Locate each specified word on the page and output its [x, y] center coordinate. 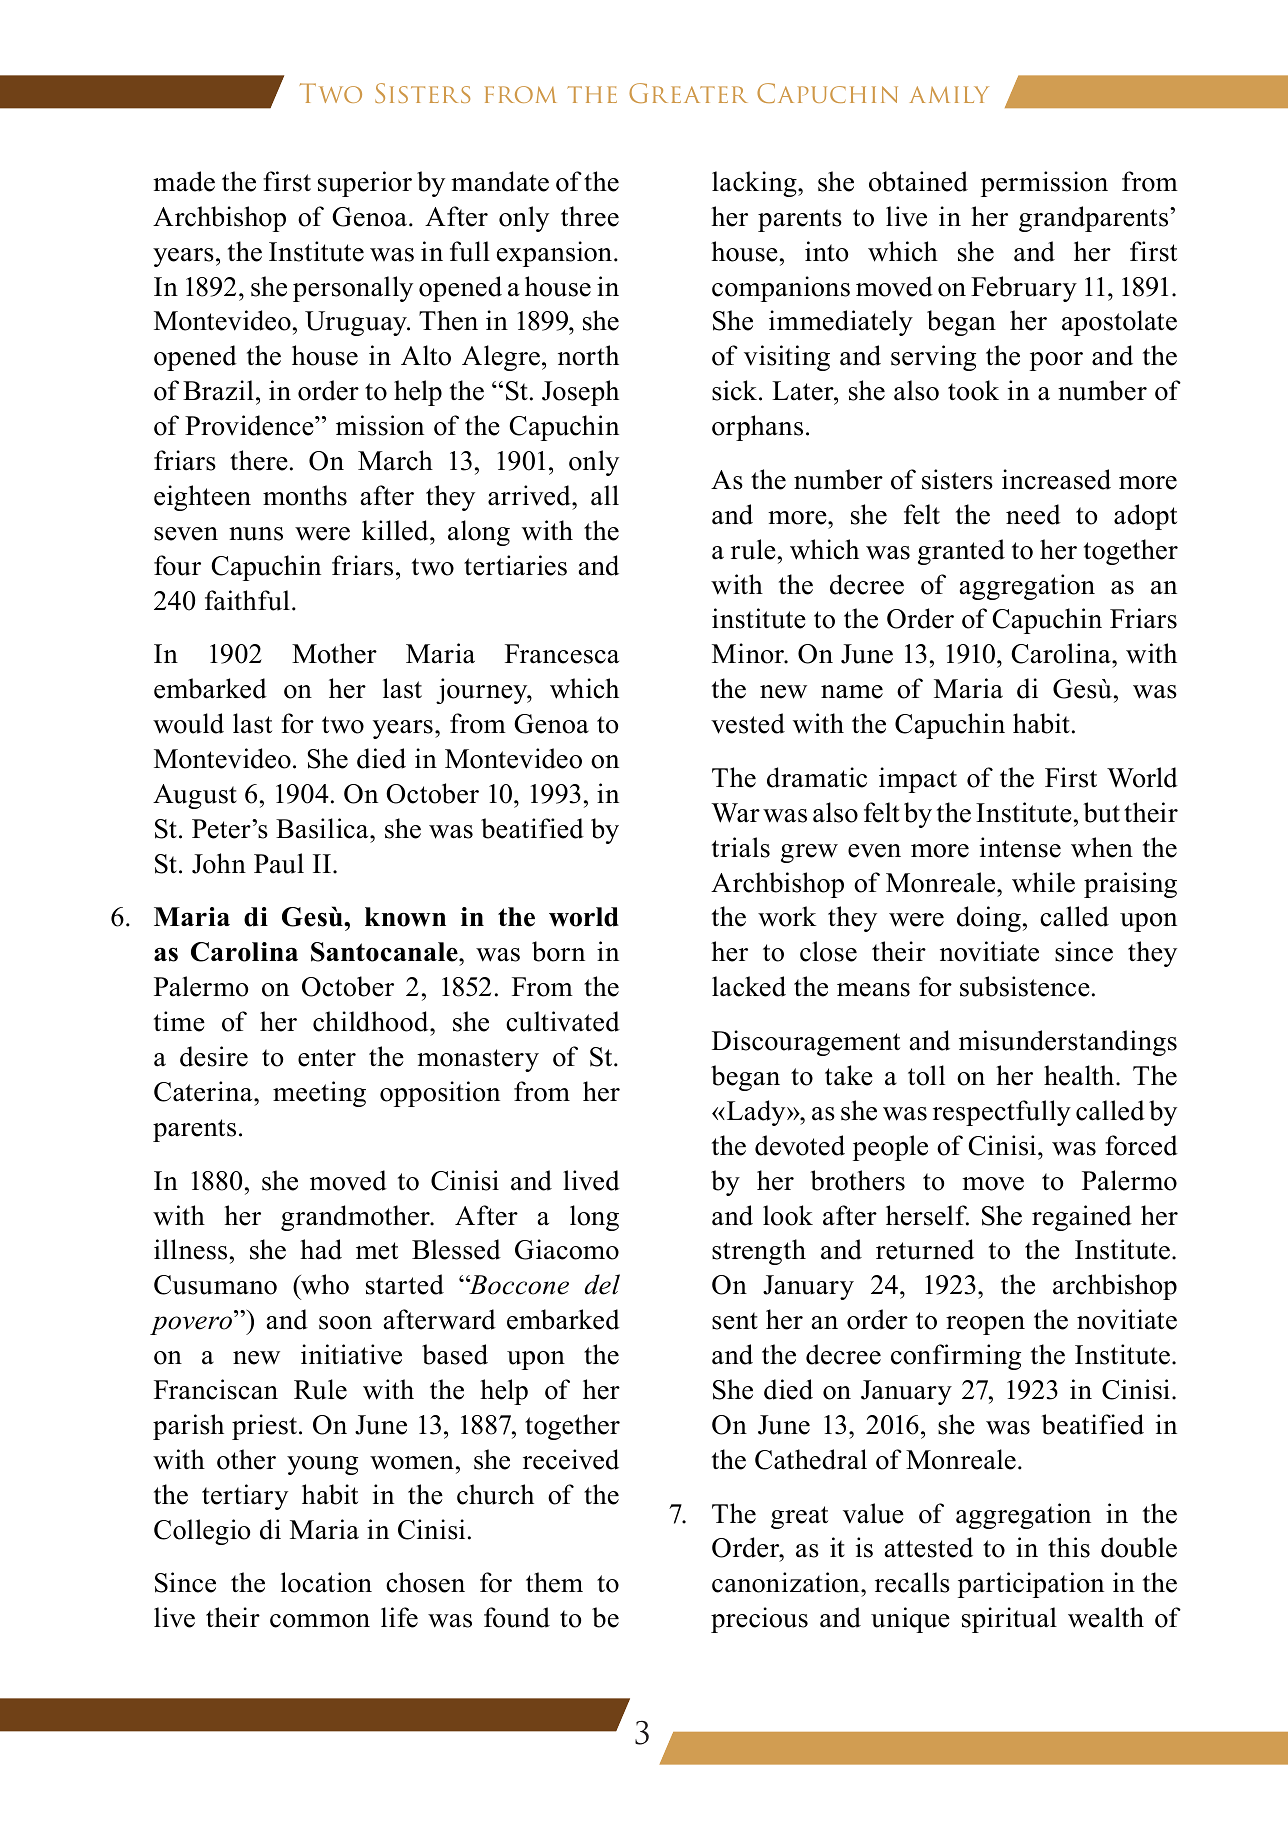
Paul [279, 863]
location [326, 1582]
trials [741, 847]
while [1043, 882]
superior [365, 184]
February [1024, 289]
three [590, 216]
